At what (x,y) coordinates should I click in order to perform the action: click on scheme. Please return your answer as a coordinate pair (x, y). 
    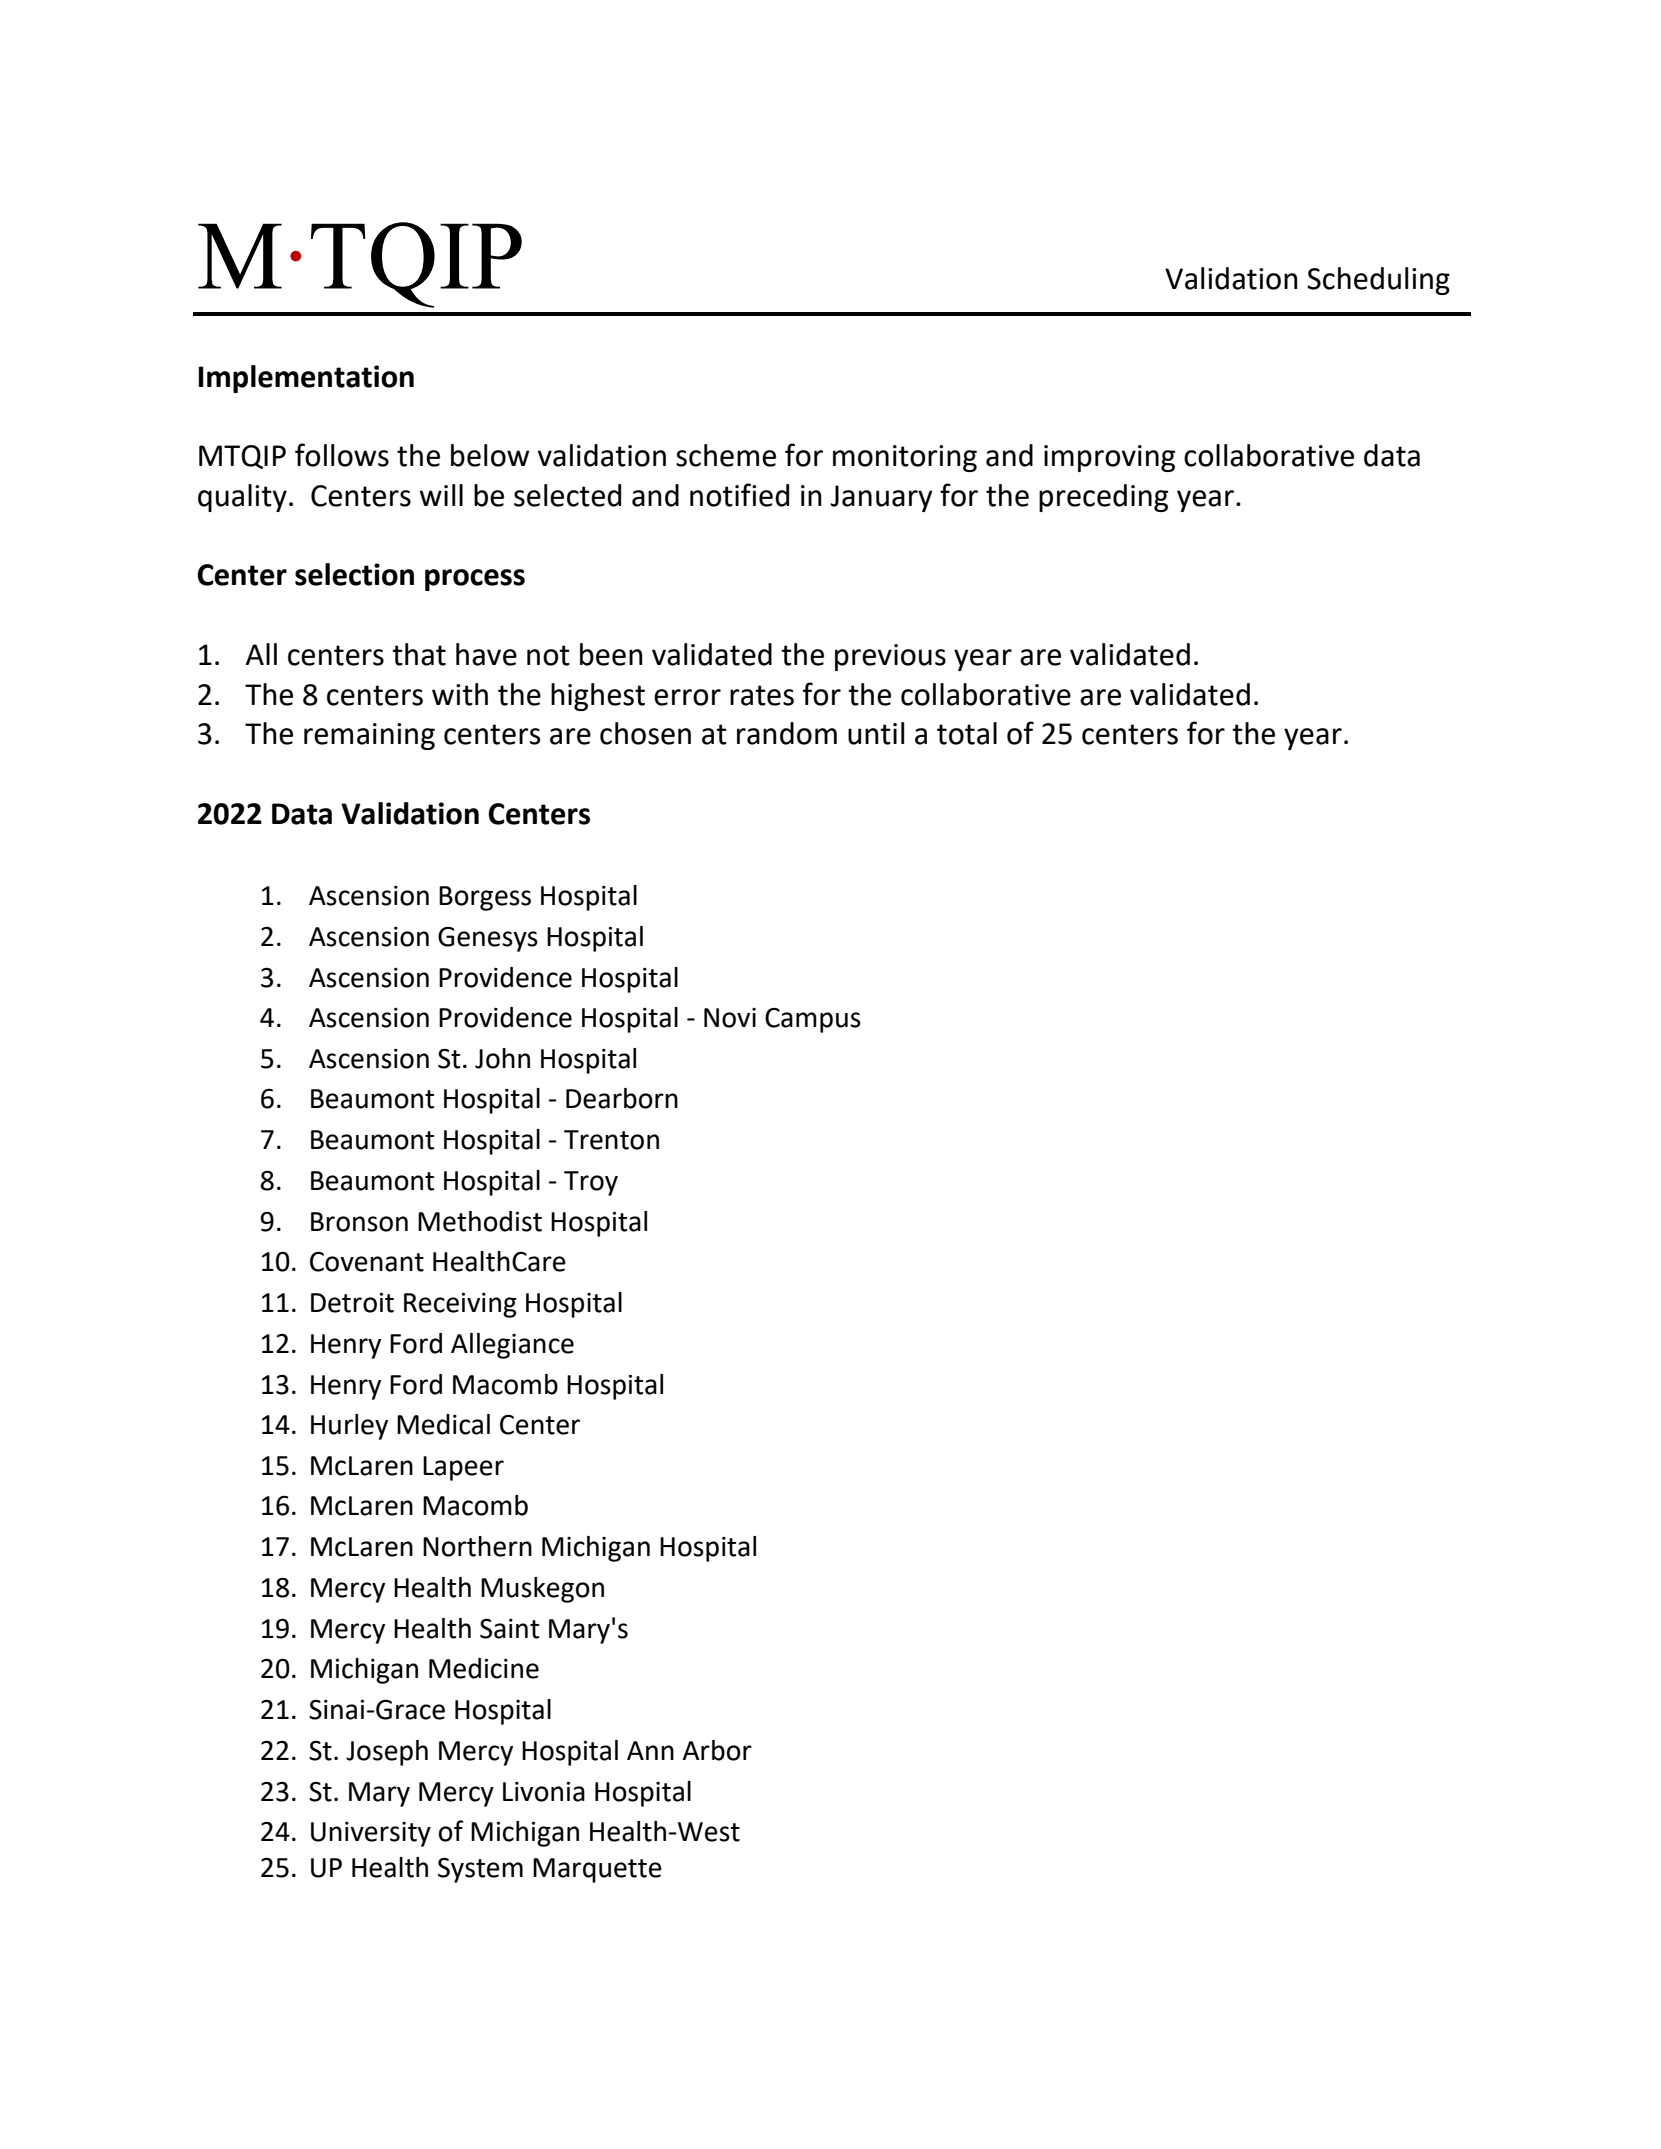
    Looking at the image, I should click on (726, 455).
